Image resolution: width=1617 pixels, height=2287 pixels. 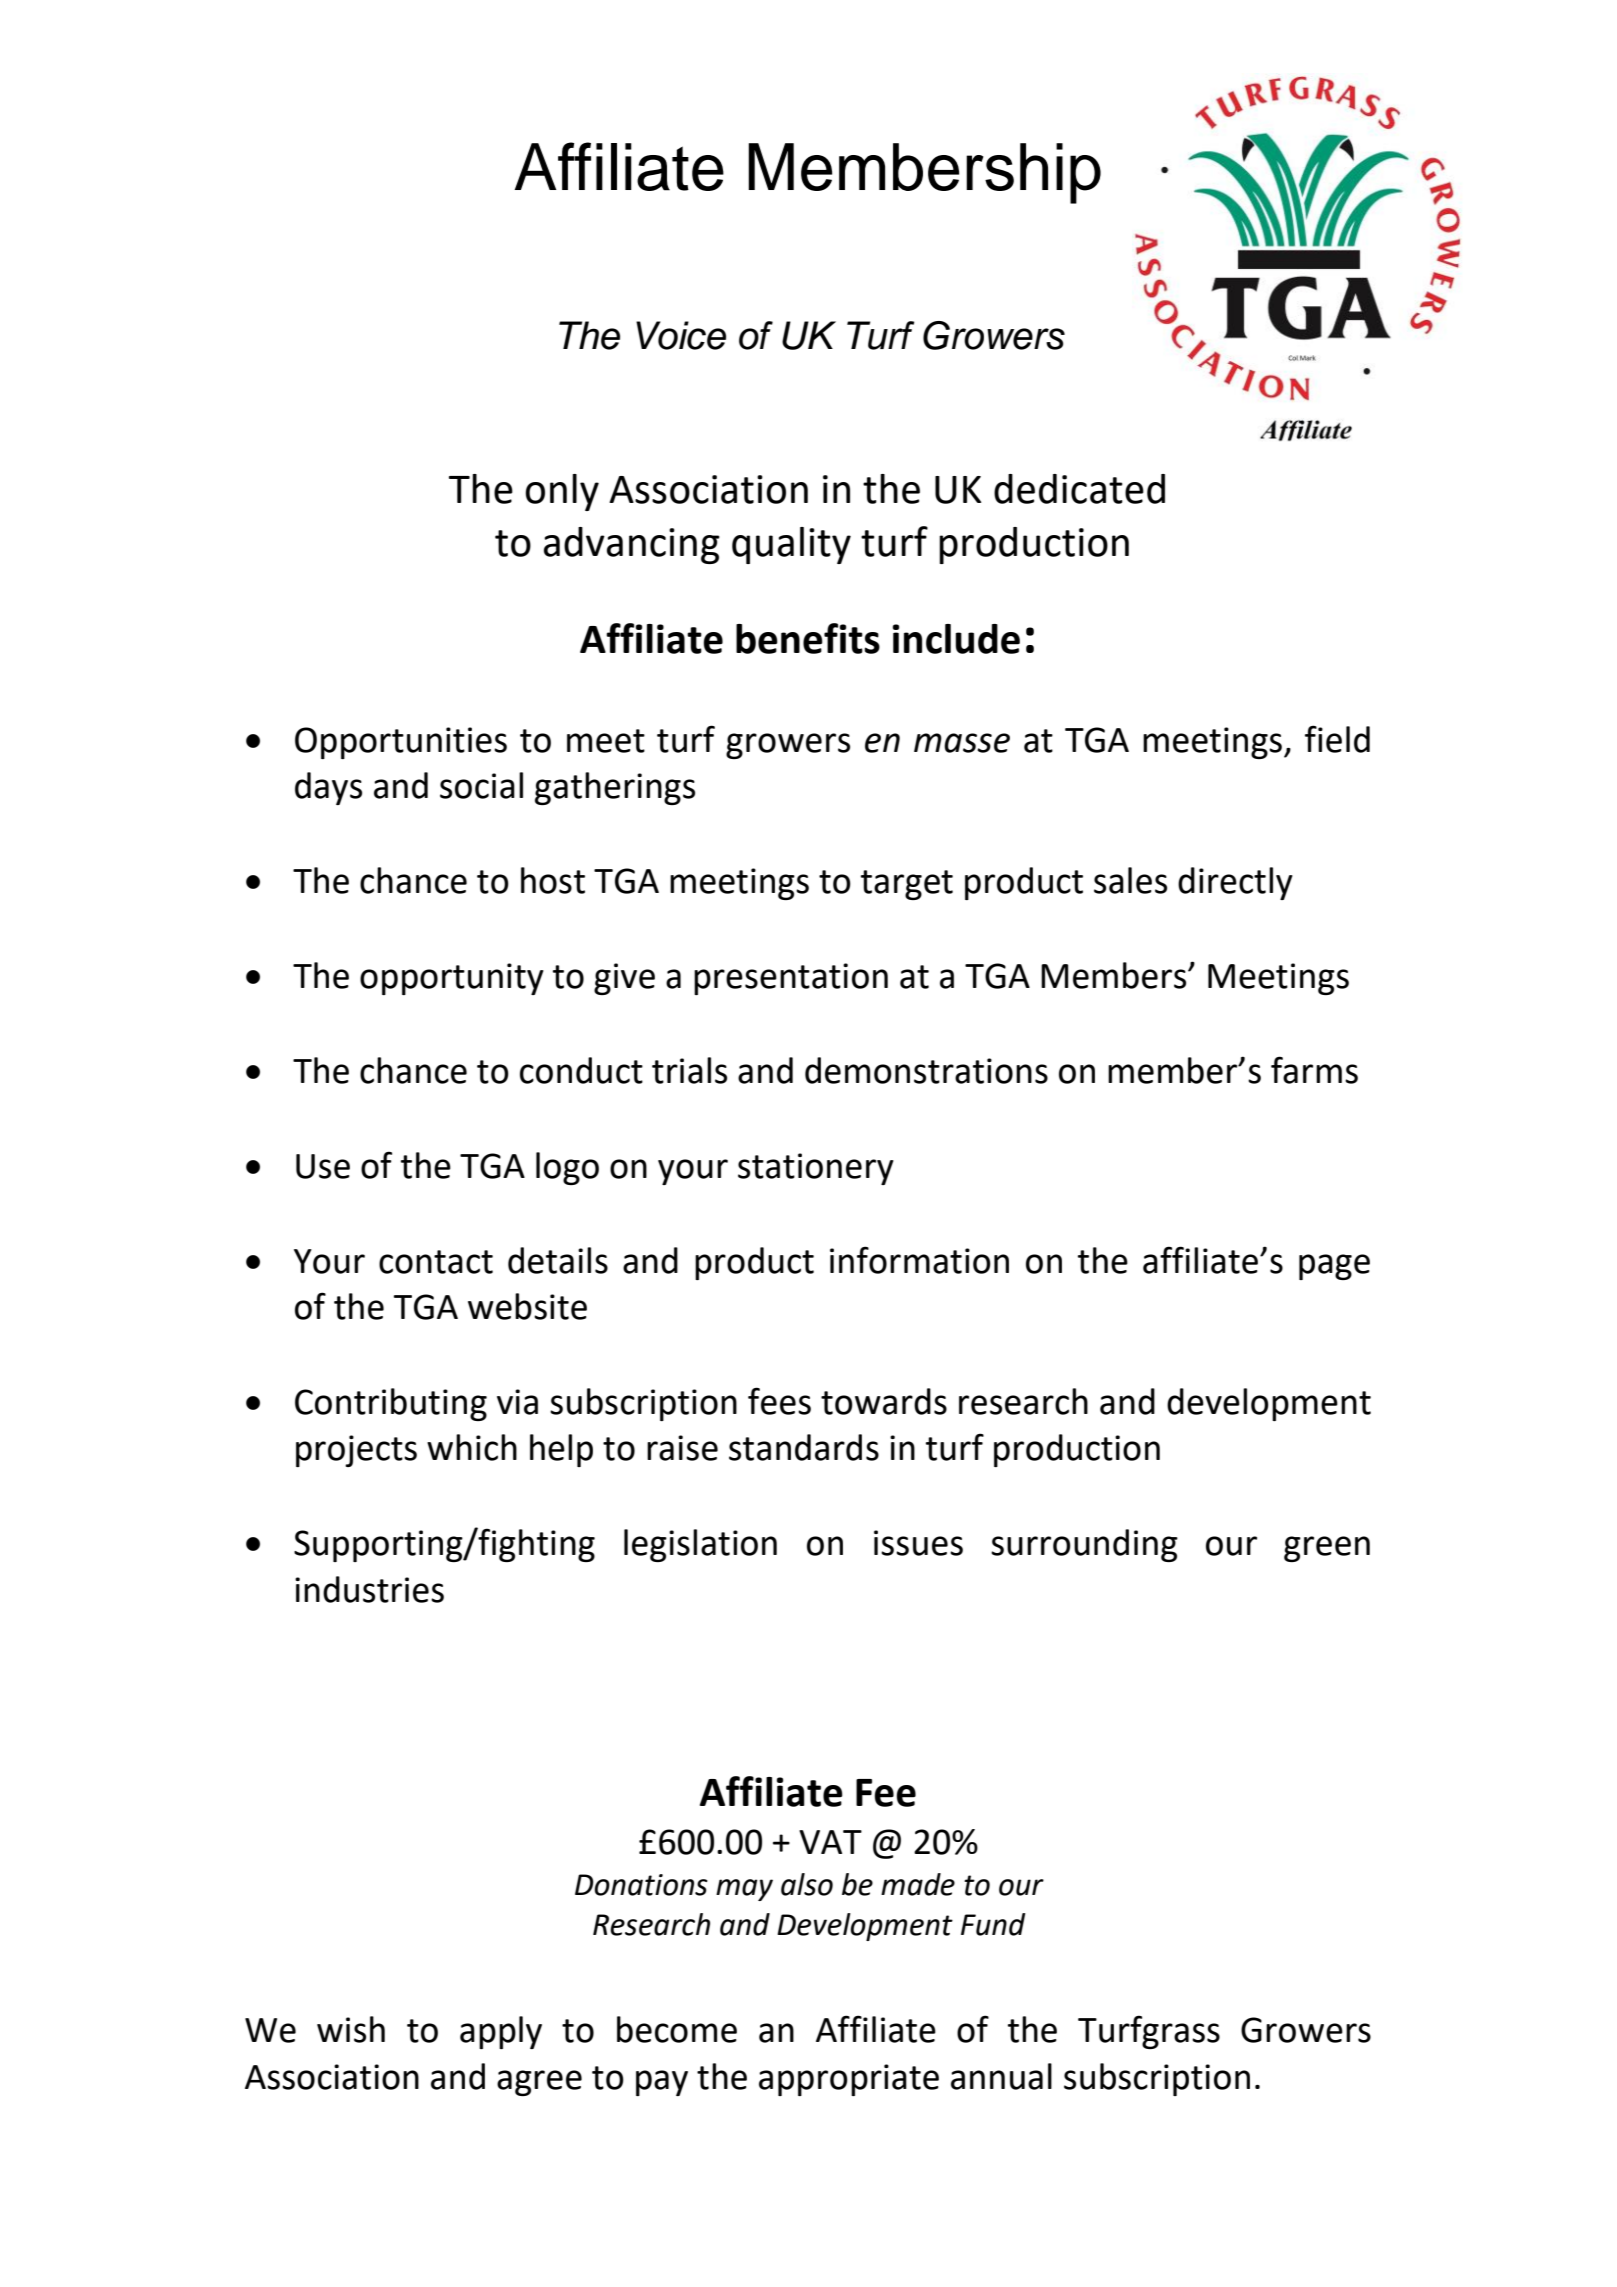 I want to click on apply, so click(x=501, y=2032).
